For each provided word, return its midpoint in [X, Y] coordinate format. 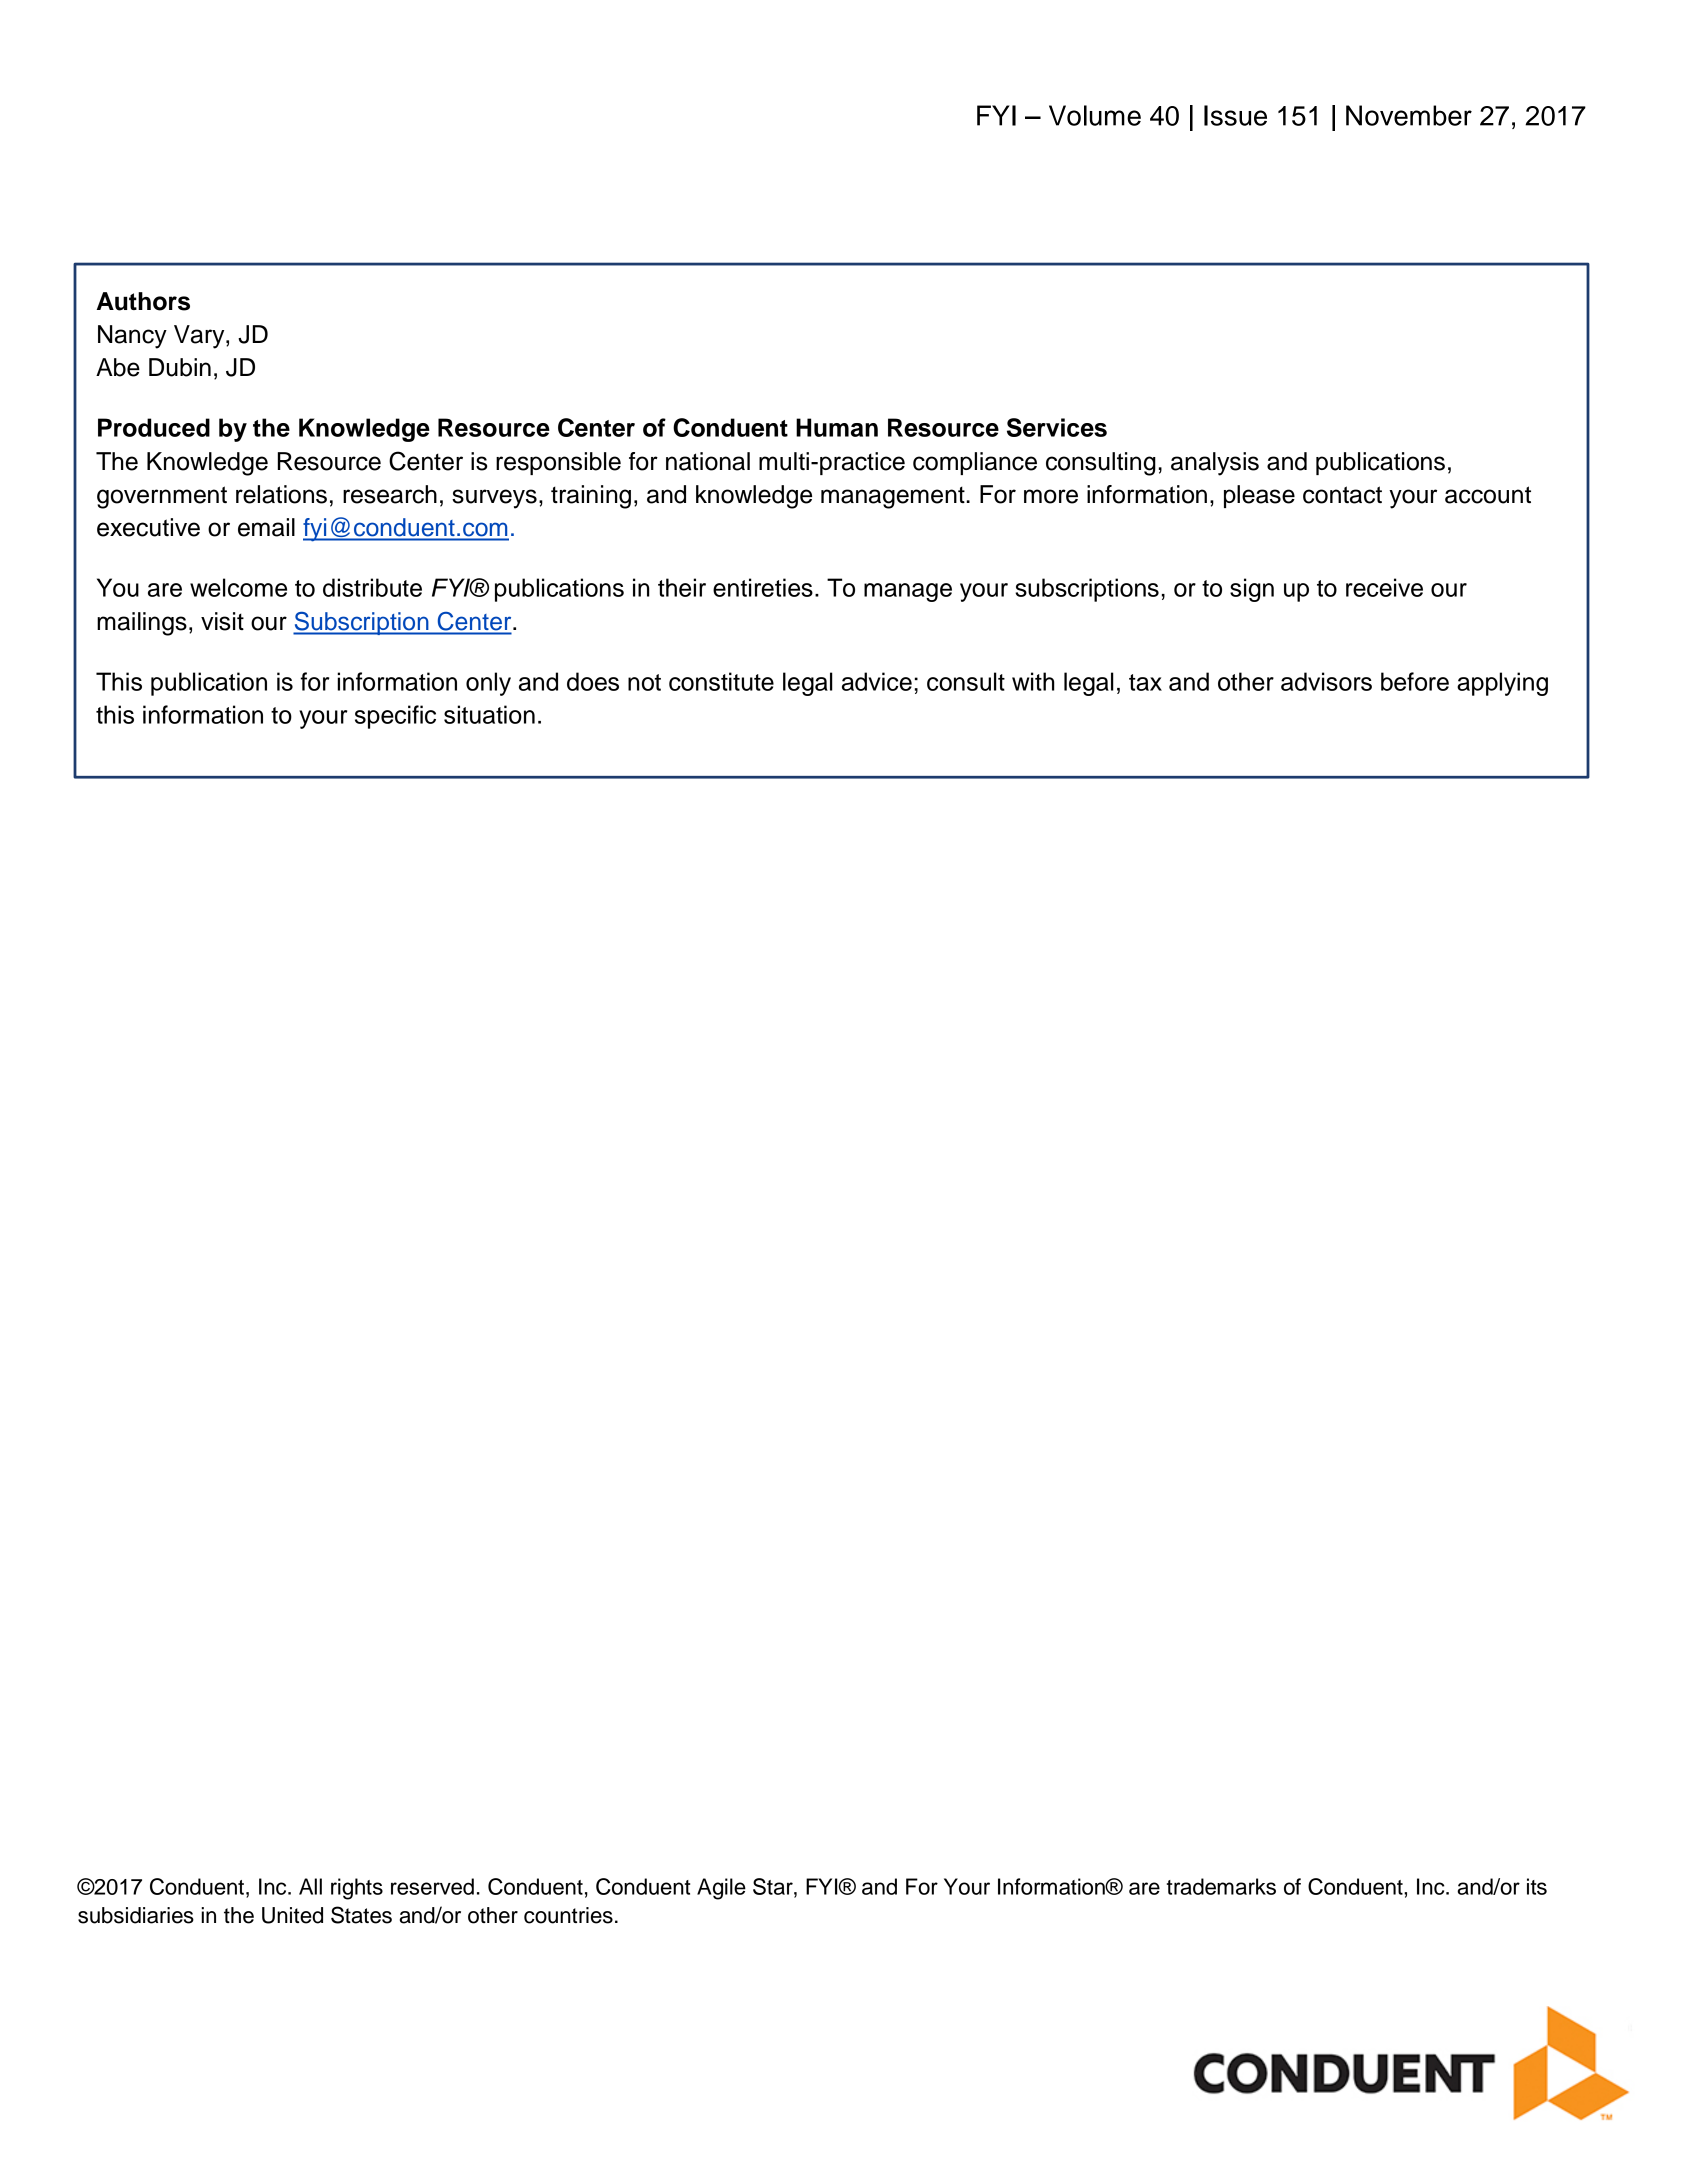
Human [837, 427]
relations [281, 494]
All [310, 1886]
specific [395, 717]
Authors [143, 301]
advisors [1326, 681]
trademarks [1221, 1886]
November [1409, 115]
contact [1342, 495]
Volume [1095, 115]
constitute [721, 681]
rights [357, 1889]
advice [877, 681]
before [1415, 681]
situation [489, 714]
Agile [721, 1889]
